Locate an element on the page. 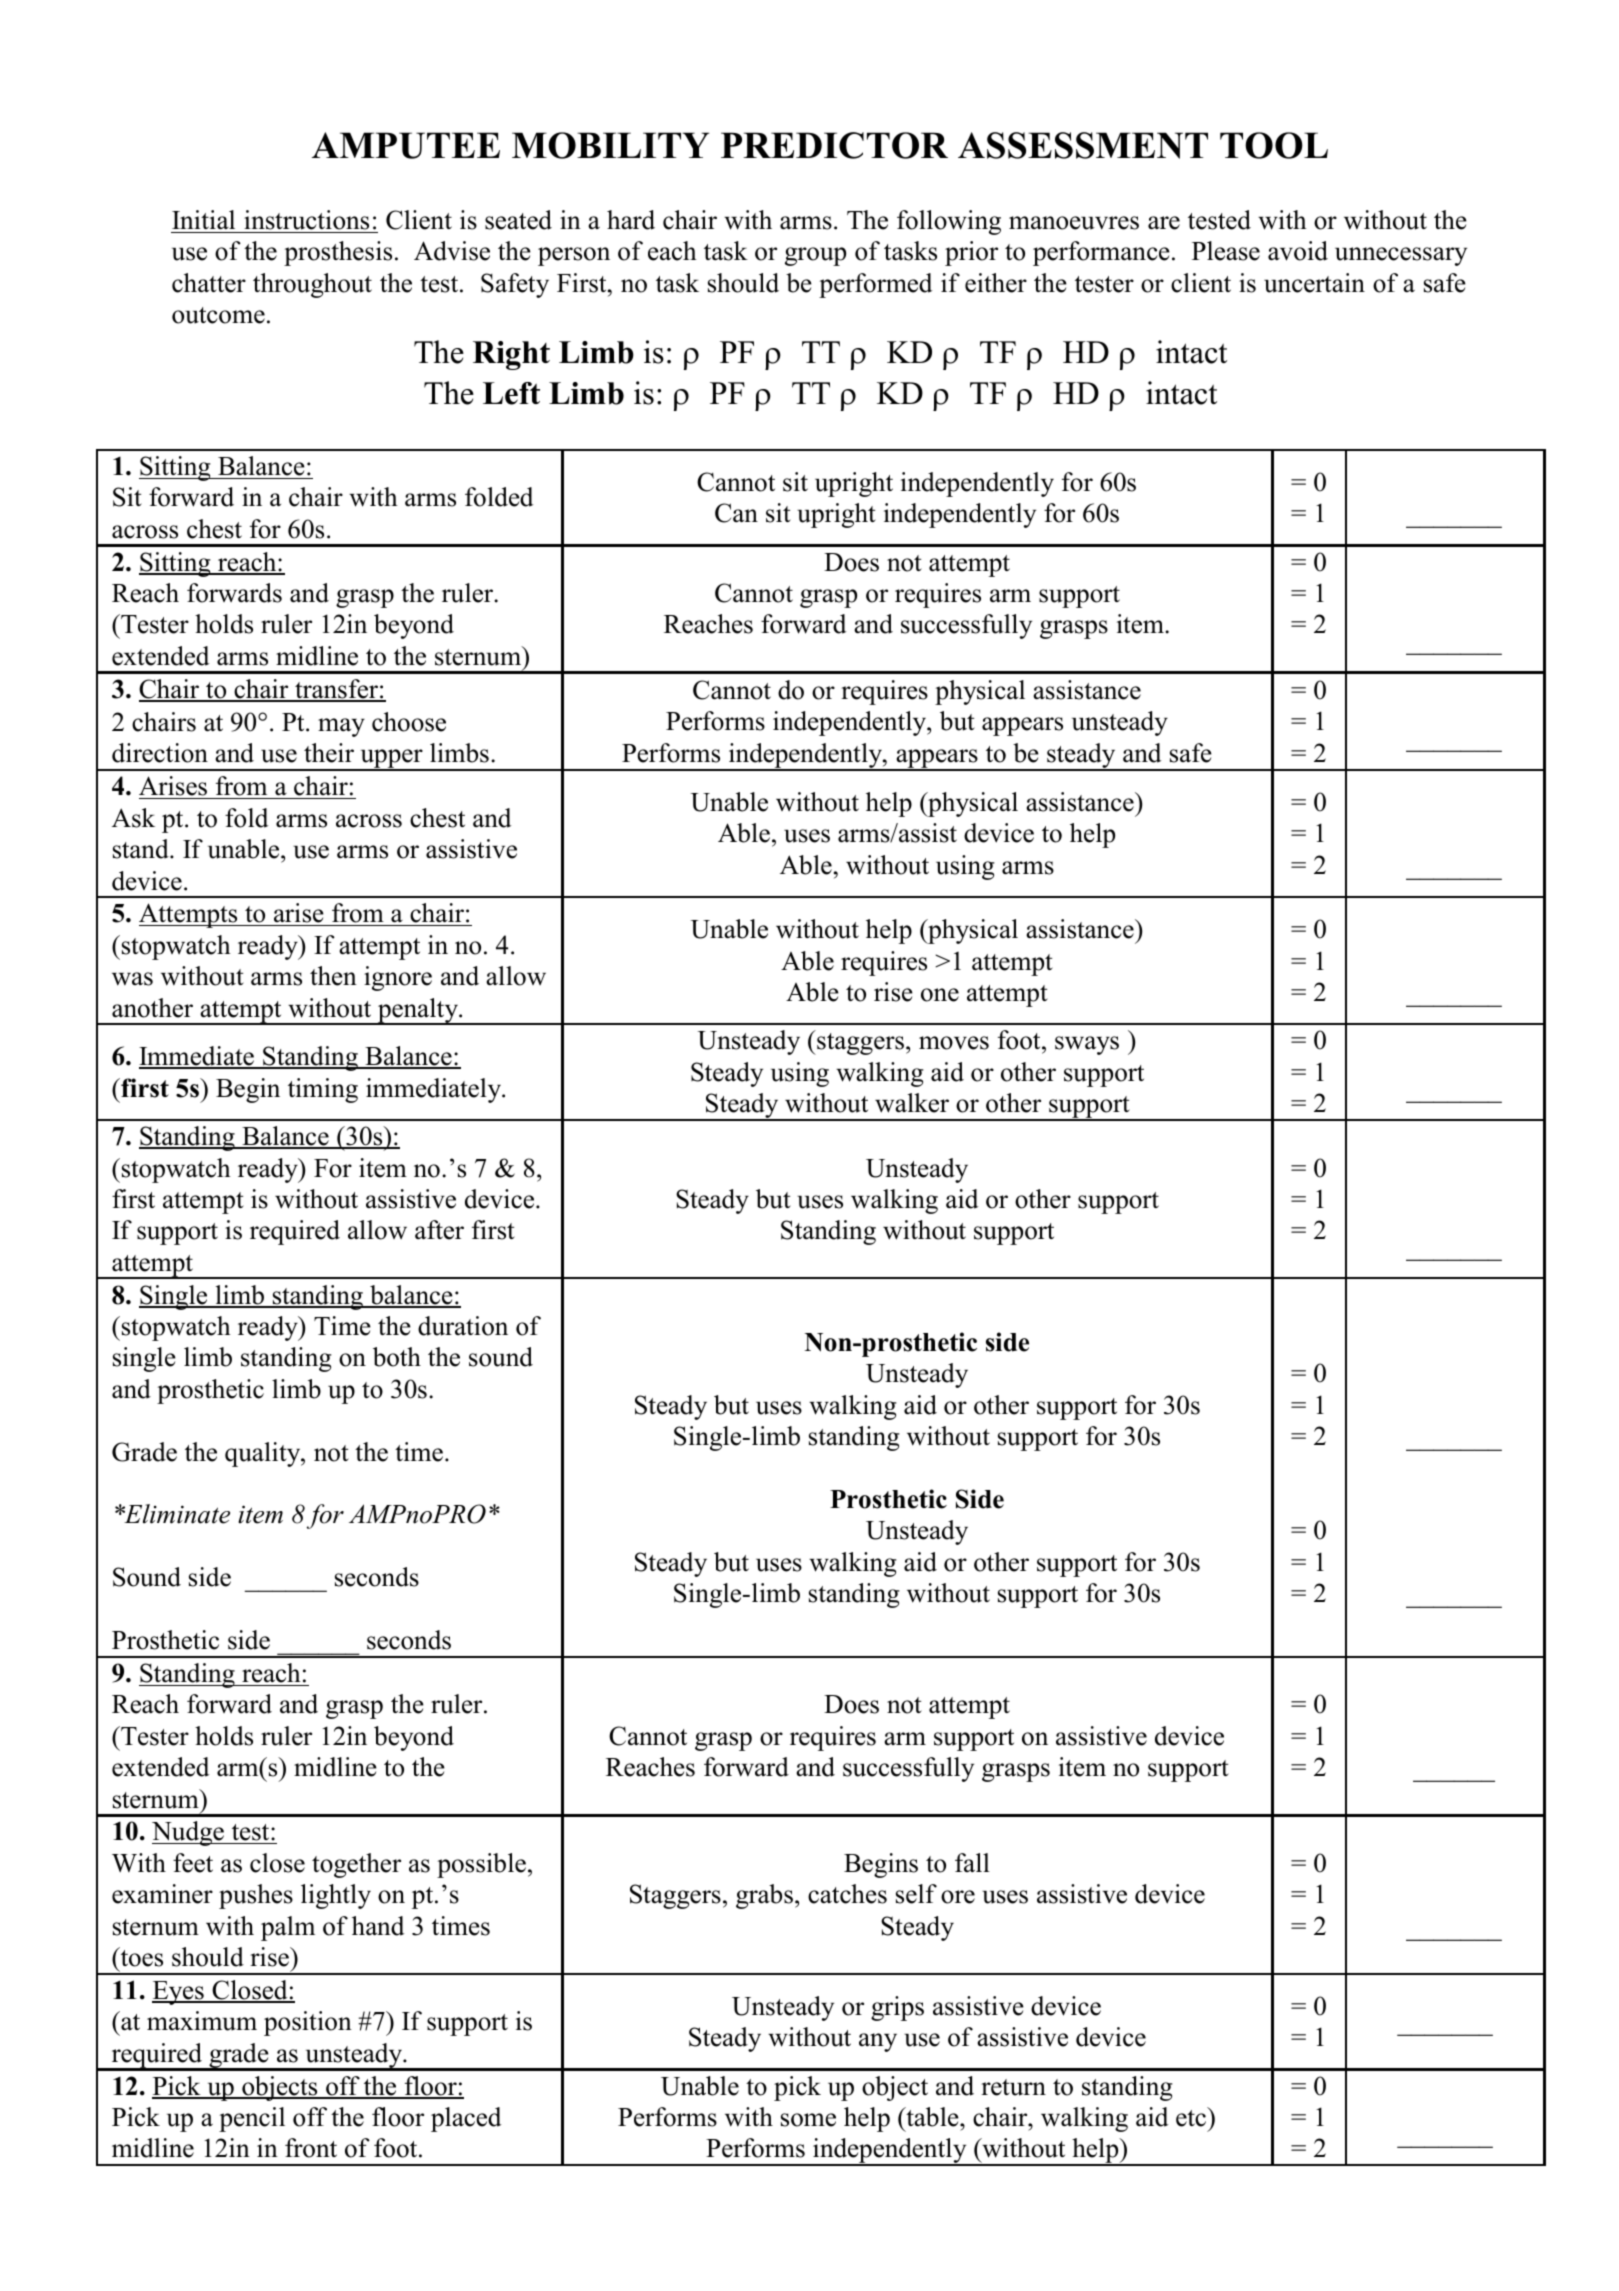  some is located at coordinates (808, 2120).
